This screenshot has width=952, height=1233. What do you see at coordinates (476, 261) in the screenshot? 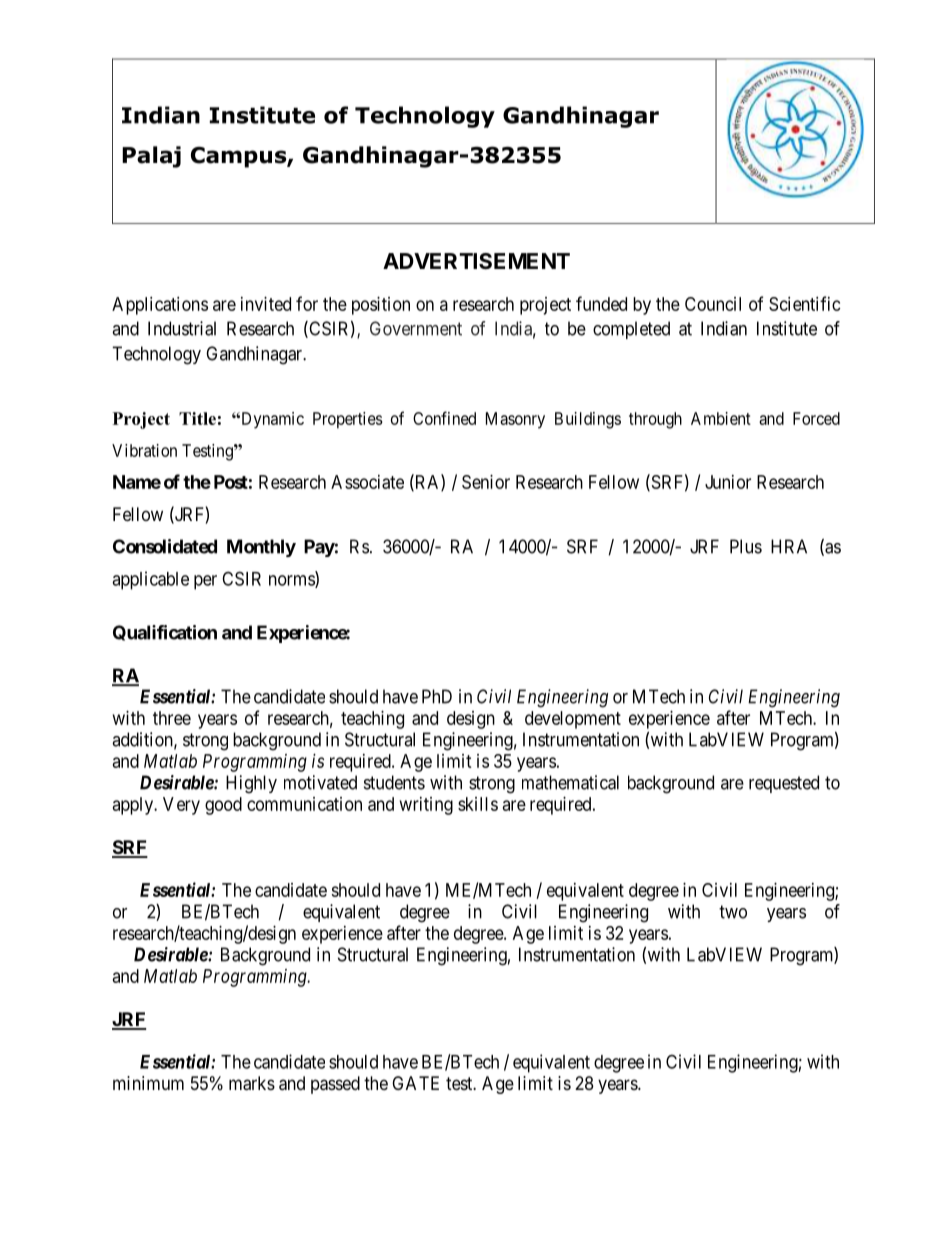
I see `ADVERTISEMENT` at bounding box center [476, 261].
